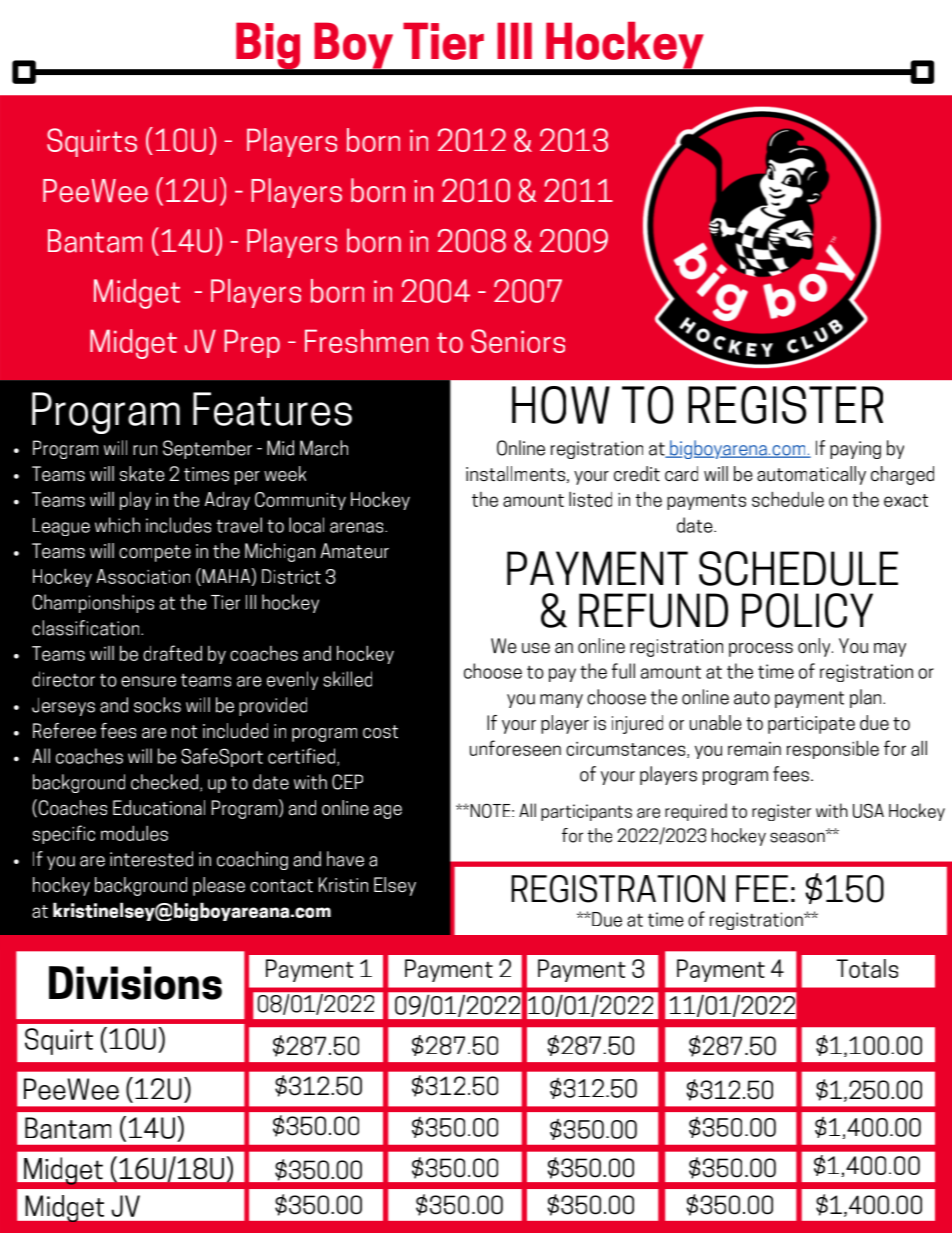  I want to click on Amateur, so click(354, 551).
